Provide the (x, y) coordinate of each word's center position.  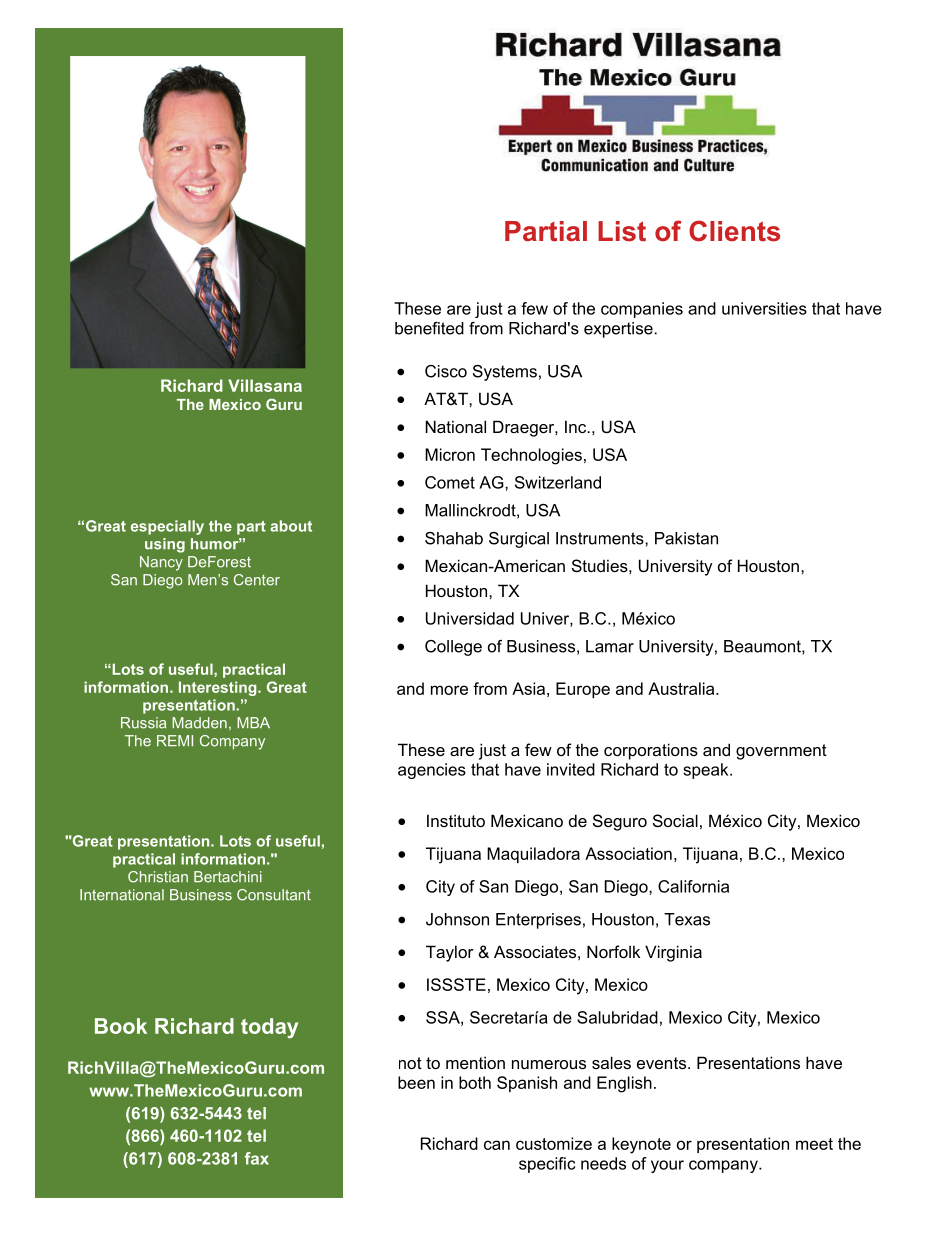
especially (167, 527)
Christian (158, 877)
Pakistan (686, 538)
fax (257, 1158)
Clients (734, 231)
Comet (450, 482)
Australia (682, 688)
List (622, 231)
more (449, 690)
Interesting (219, 688)
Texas (687, 919)
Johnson (457, 919)
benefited (429, 328)
